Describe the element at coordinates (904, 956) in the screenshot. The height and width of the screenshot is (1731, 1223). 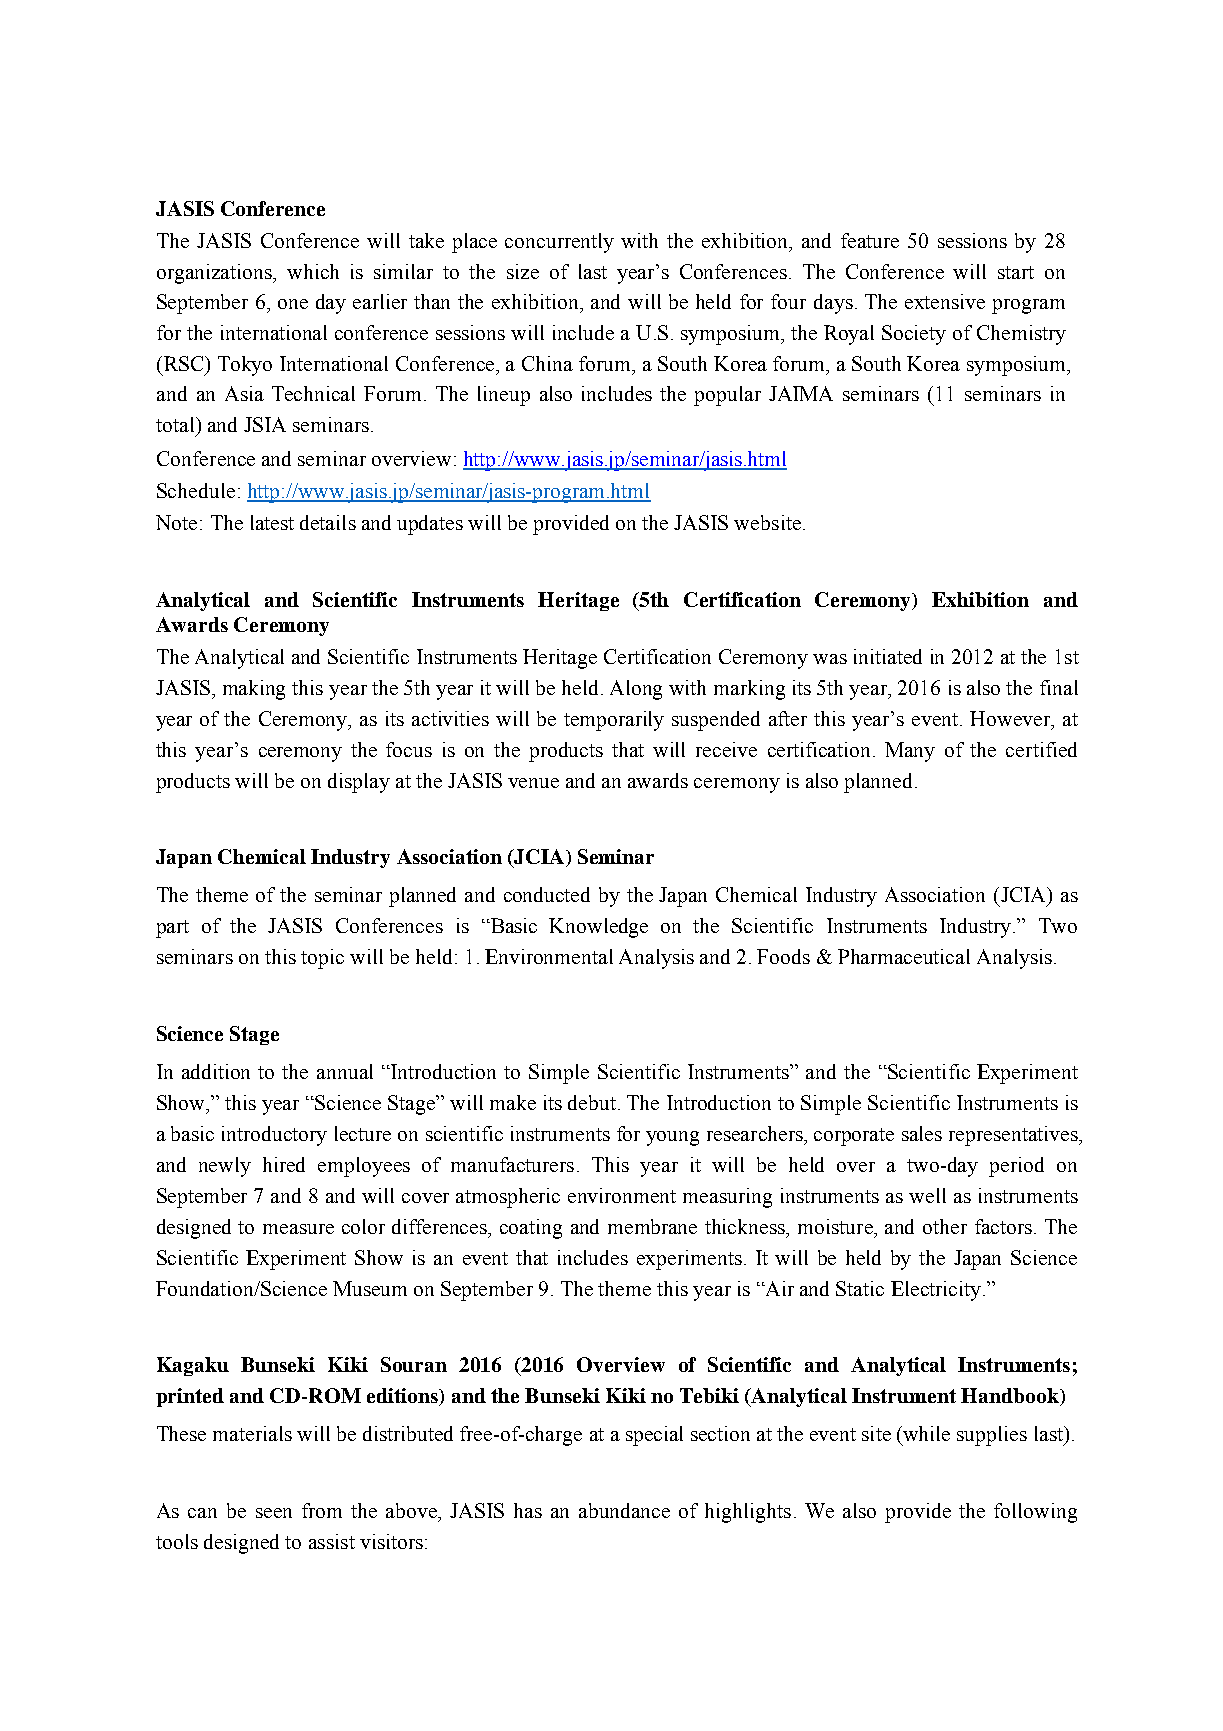
I see `Pharmaceutical` at that location.
